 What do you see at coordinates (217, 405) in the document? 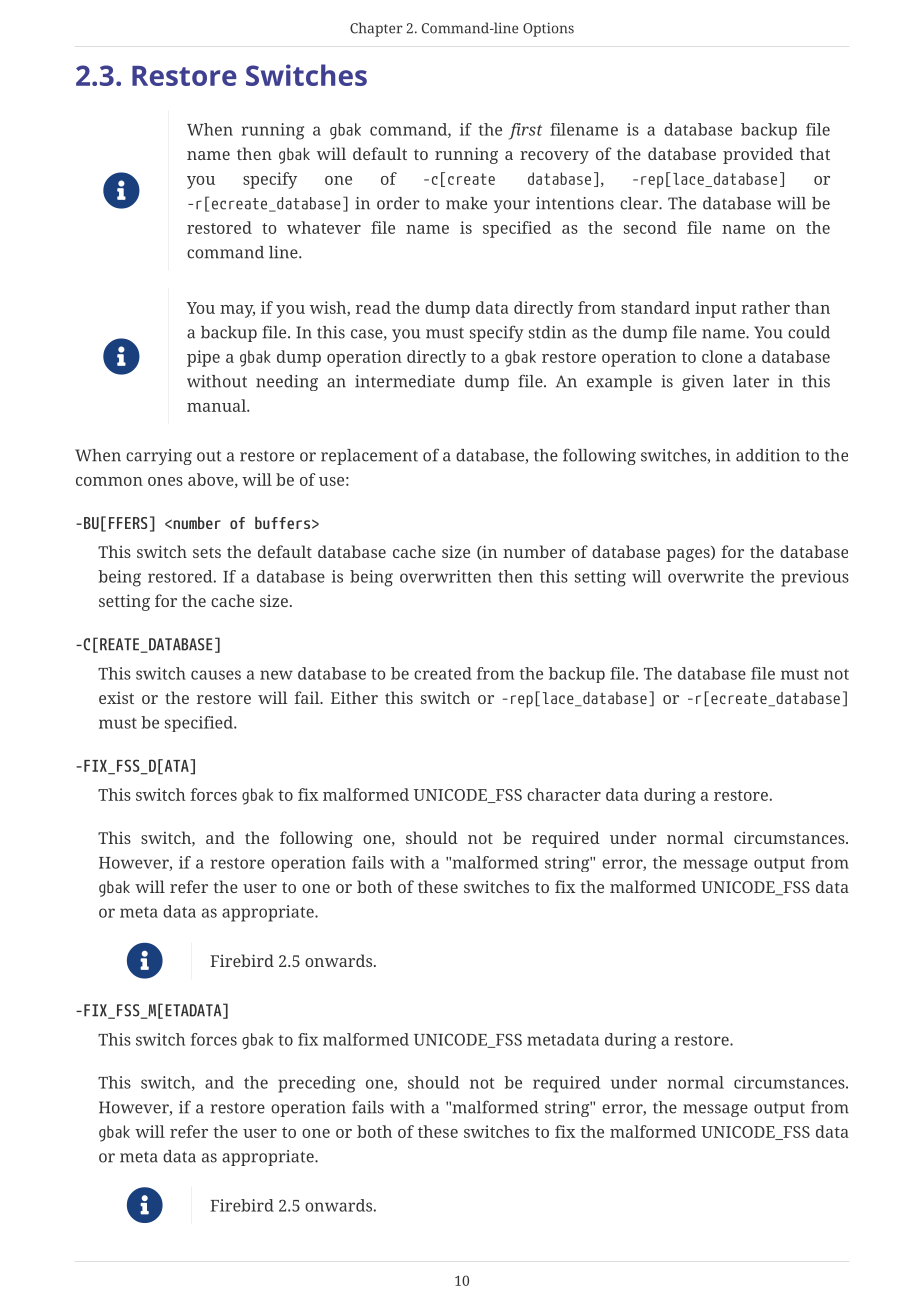
I see `manual` at bounding box center [217, 405].
